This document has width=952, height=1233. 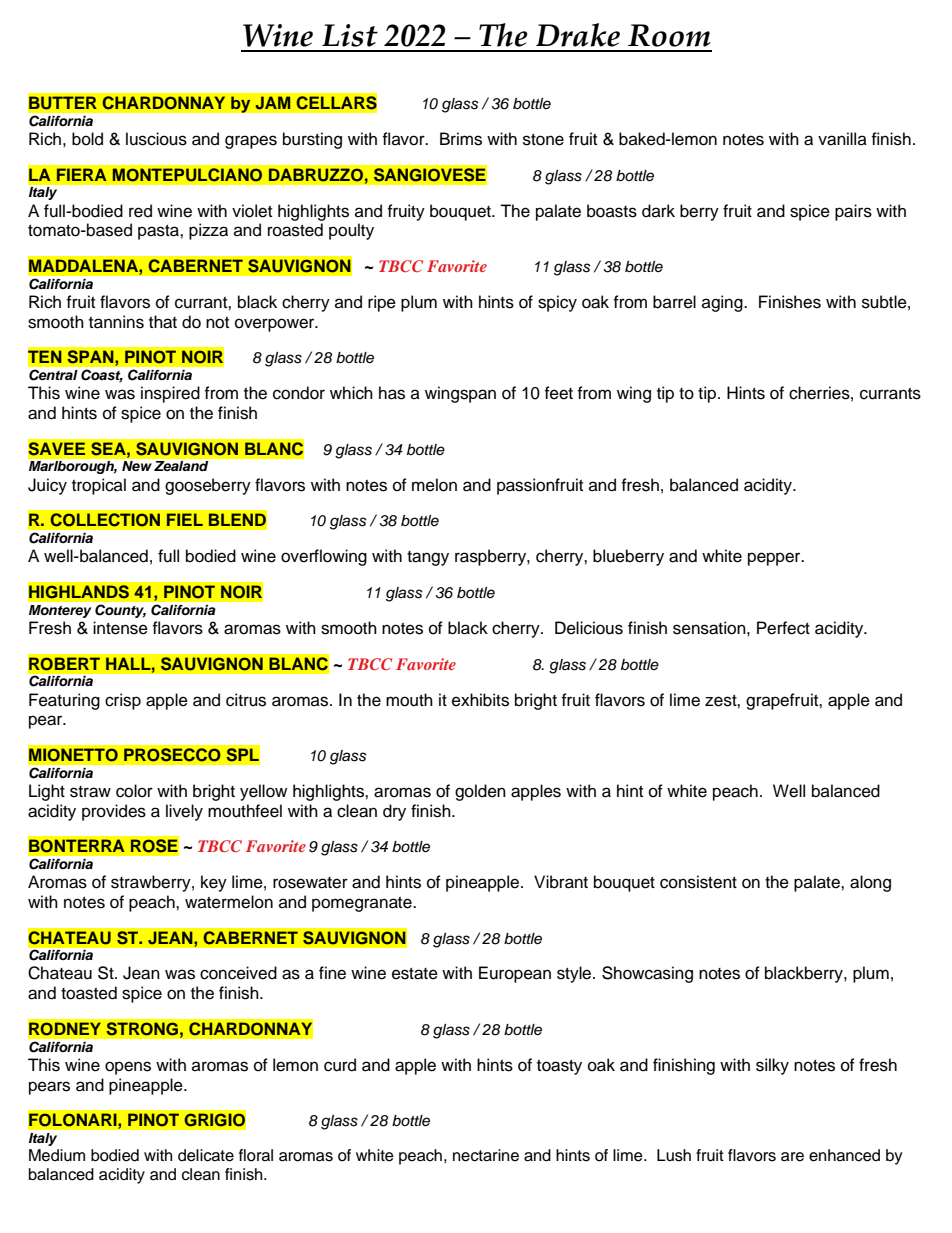 I want to click on Brims, so click(x=461, y=139).
